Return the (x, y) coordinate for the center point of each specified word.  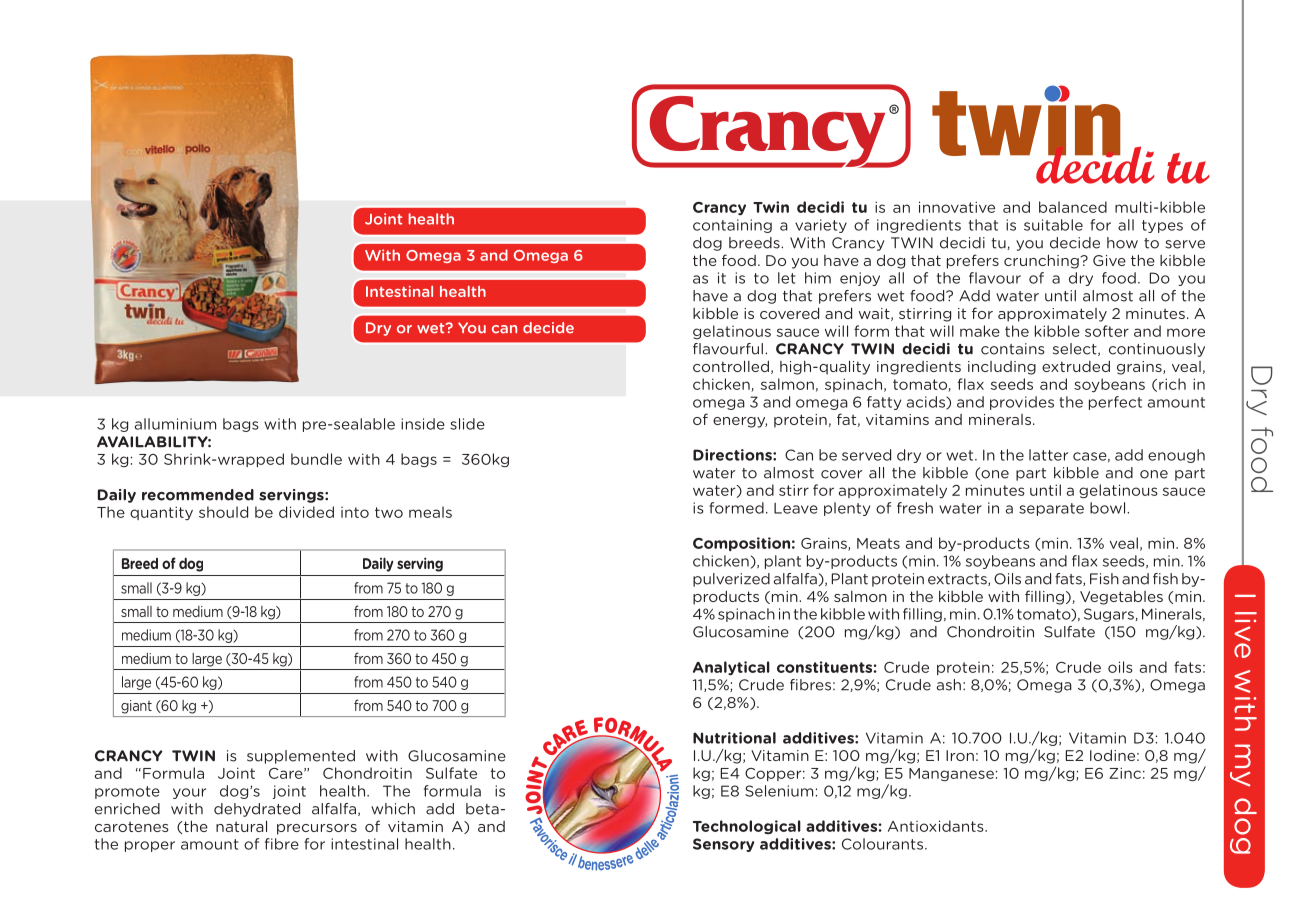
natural (241, 826)
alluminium (175, 424)
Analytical (731, 668)
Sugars (1109, 615)
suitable (1053, 225)
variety (821, 226)
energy (740, 422)
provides (1022, 403)
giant (136, 707)
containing (732, 226)
